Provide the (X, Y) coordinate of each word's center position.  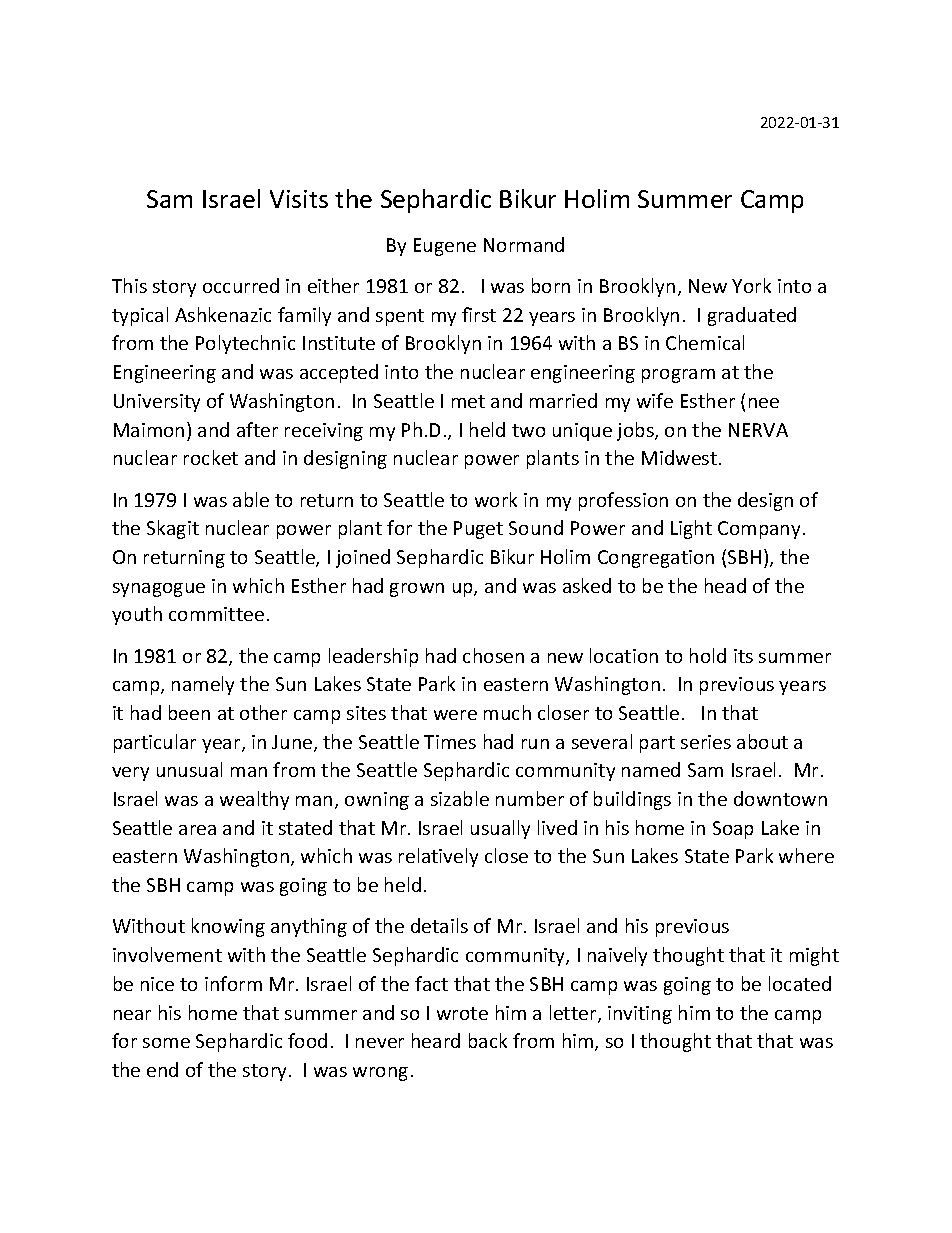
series (706, 742)
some (166, 1043)
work (496, 499)
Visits (299, 199)
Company (759, 530)
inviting (640, 1015)
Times (450, 742)
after (257, 429)
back (488, 1040)
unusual (189, 769)
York (751, 285)
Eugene (445, 247)
